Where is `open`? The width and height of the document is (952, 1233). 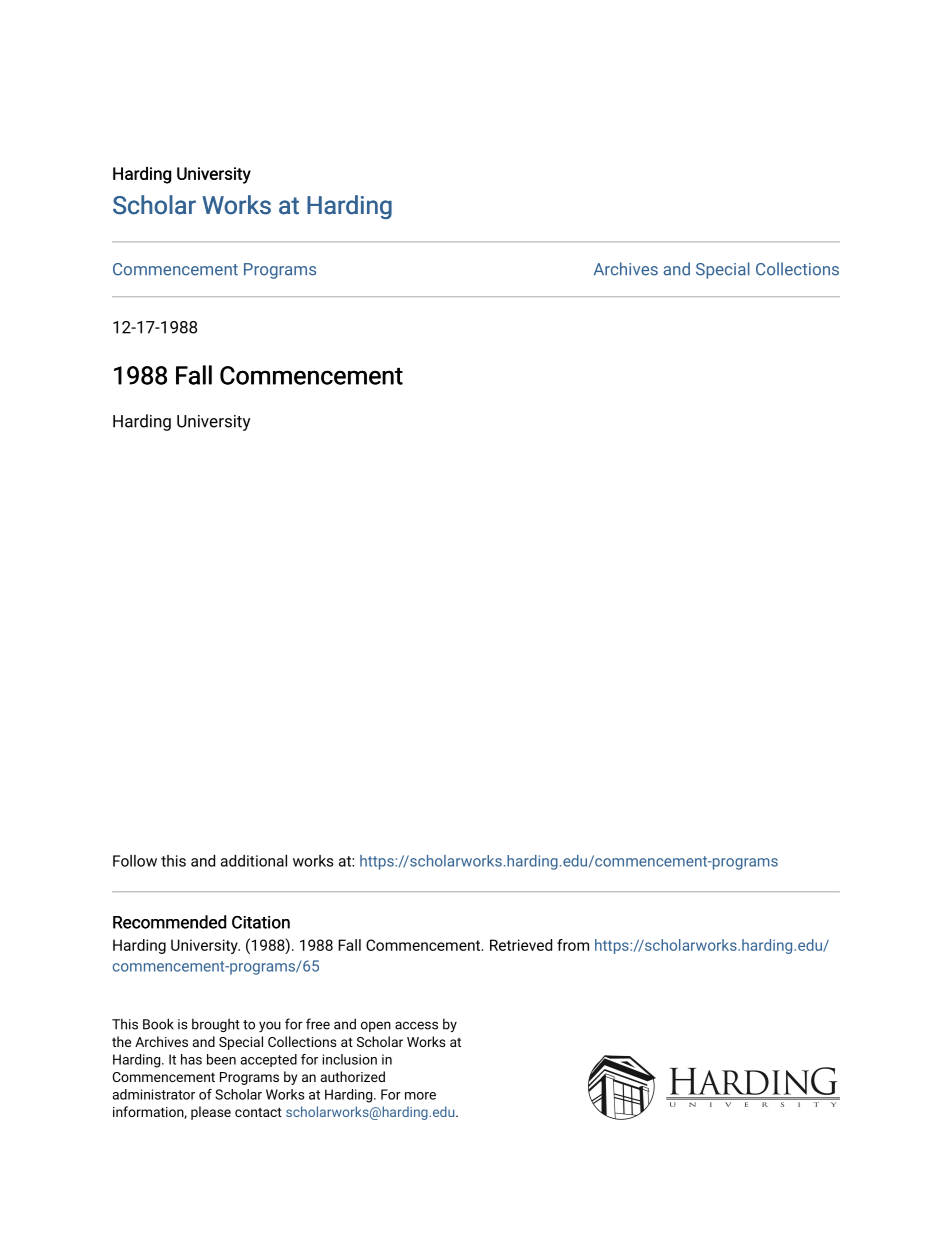 open is located at coordinates (376, 1026).
